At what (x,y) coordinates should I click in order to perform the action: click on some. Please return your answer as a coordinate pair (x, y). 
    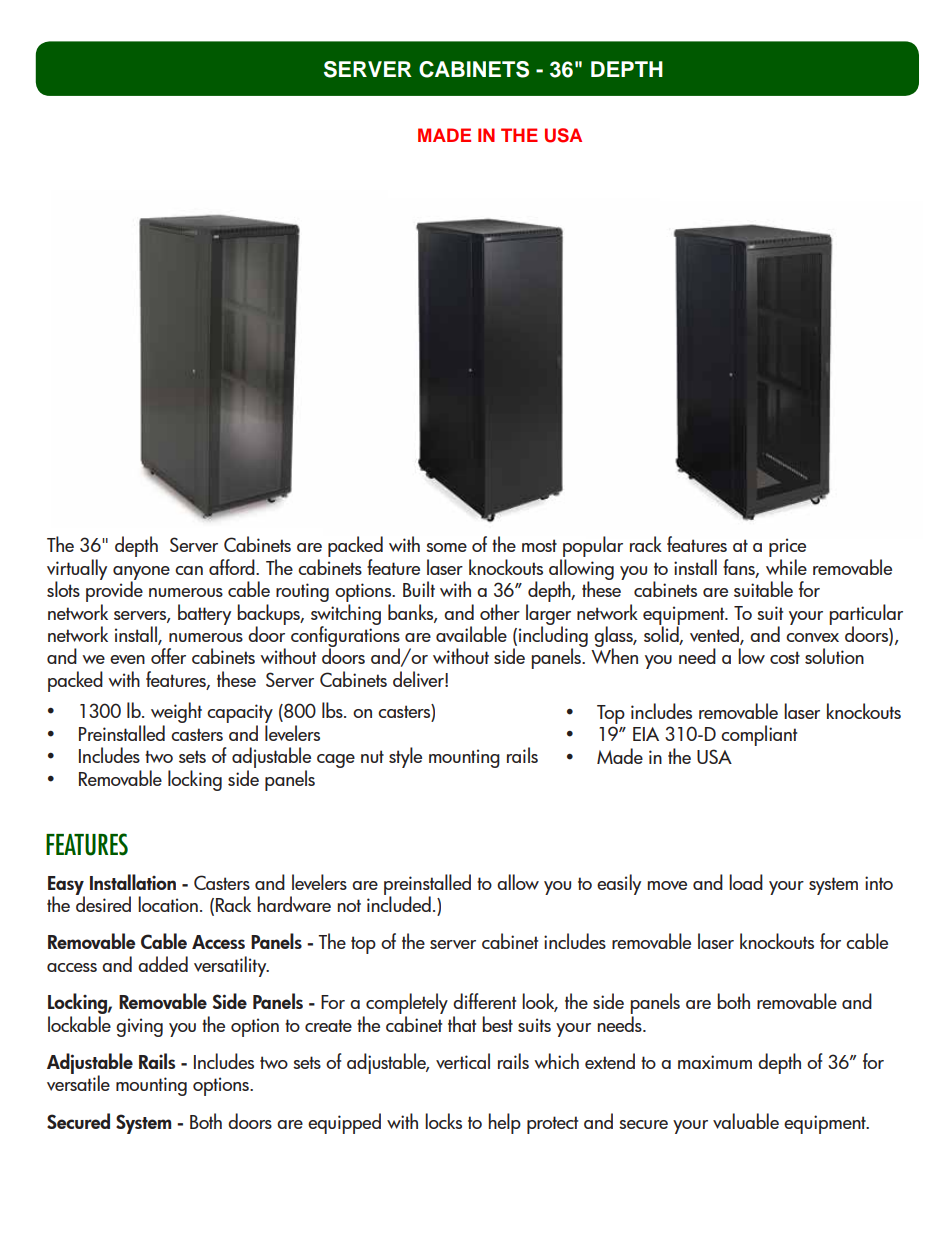
    Looking at the image, I should click on (446, 547).
